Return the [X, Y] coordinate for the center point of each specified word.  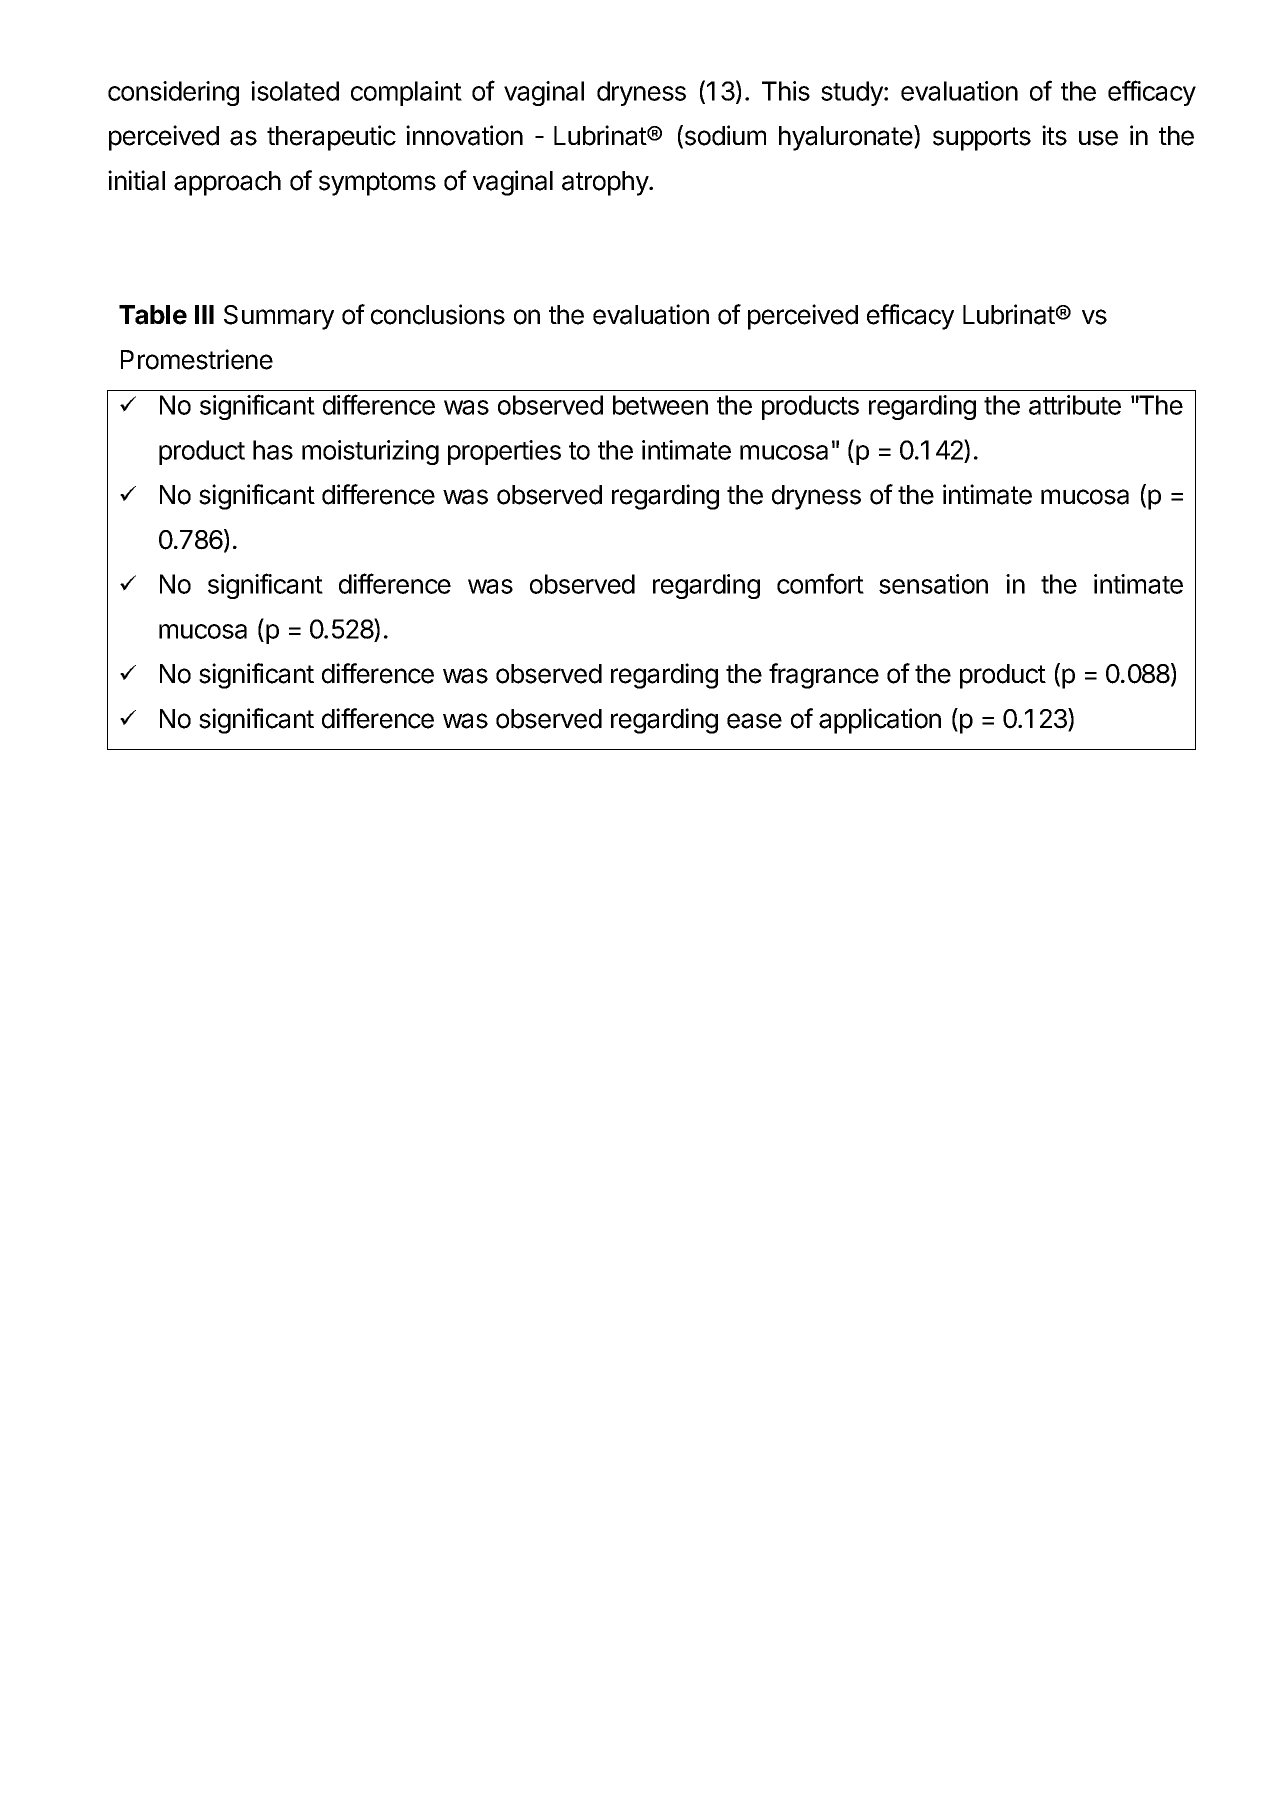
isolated [295, 91]
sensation [933, 584]
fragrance [824, 676]
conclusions [438, 314]
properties [504, 452]
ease [754, 721]
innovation [464, 135]
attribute [1075, 405]
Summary [279, 317]
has [273, 450]
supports [982, 139]
